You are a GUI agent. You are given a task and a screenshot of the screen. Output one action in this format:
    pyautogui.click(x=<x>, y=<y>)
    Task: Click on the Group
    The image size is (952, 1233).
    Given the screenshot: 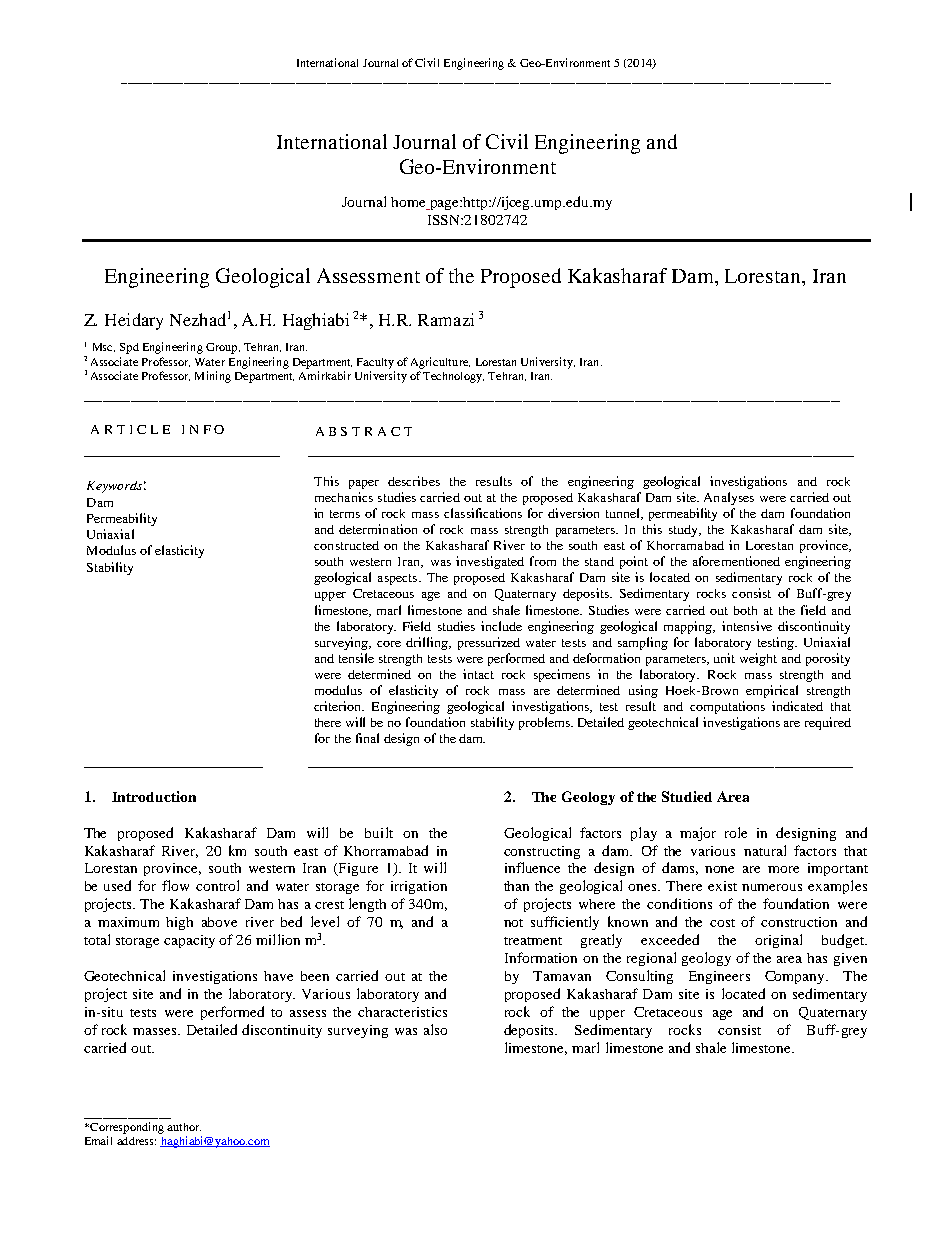 What is the action you would take?
    pyautogui.click(x=223, y=348)
